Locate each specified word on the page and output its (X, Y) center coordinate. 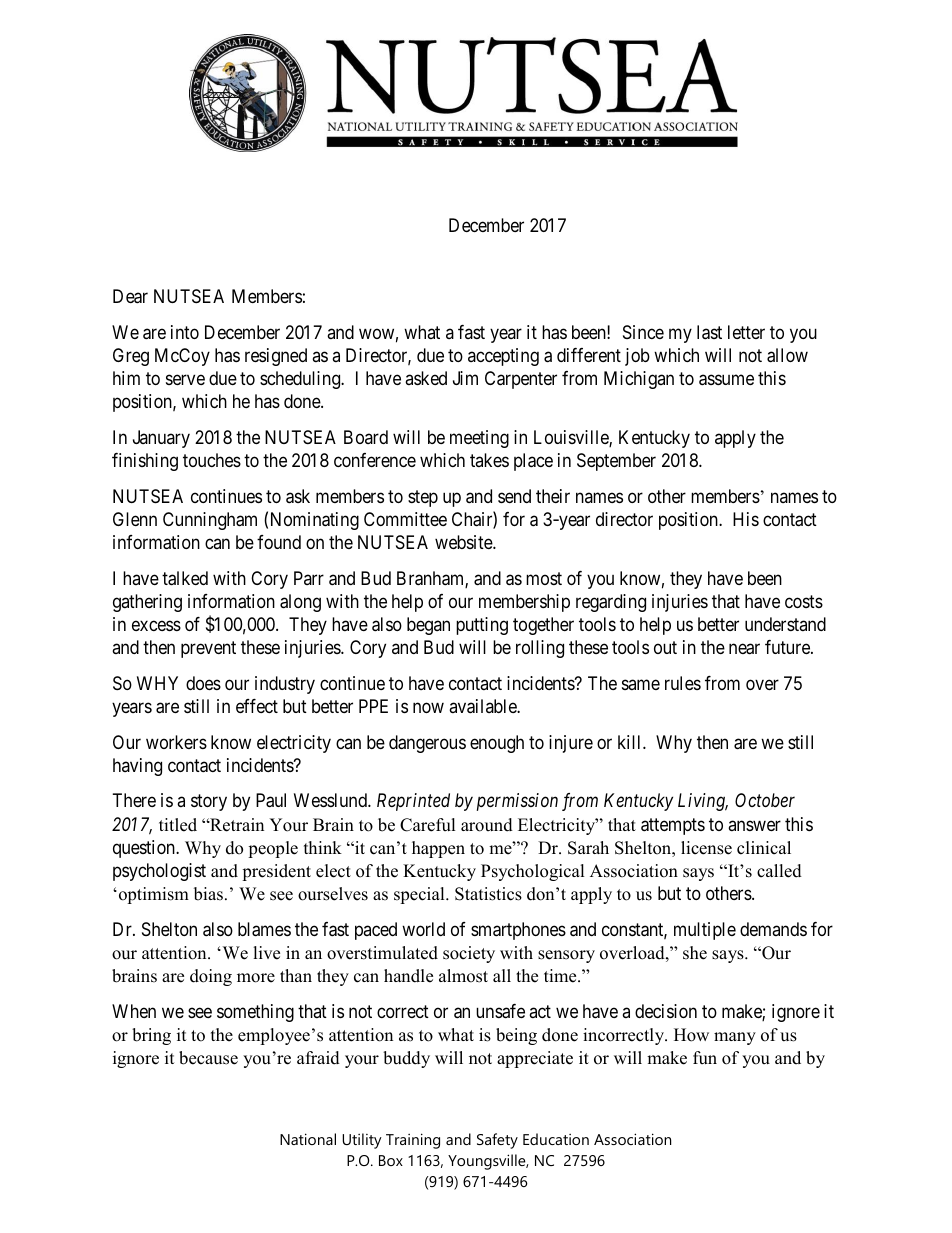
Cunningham (210, 521)
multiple (705, 931)
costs (804, 601)
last (709, 332)
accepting (503, 357)
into (185, 332)
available (483, 706)
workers (176, 742)
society (469, 954)
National (308, 1139)
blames (264, 929)
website (464, 542)
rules (683, 683)
